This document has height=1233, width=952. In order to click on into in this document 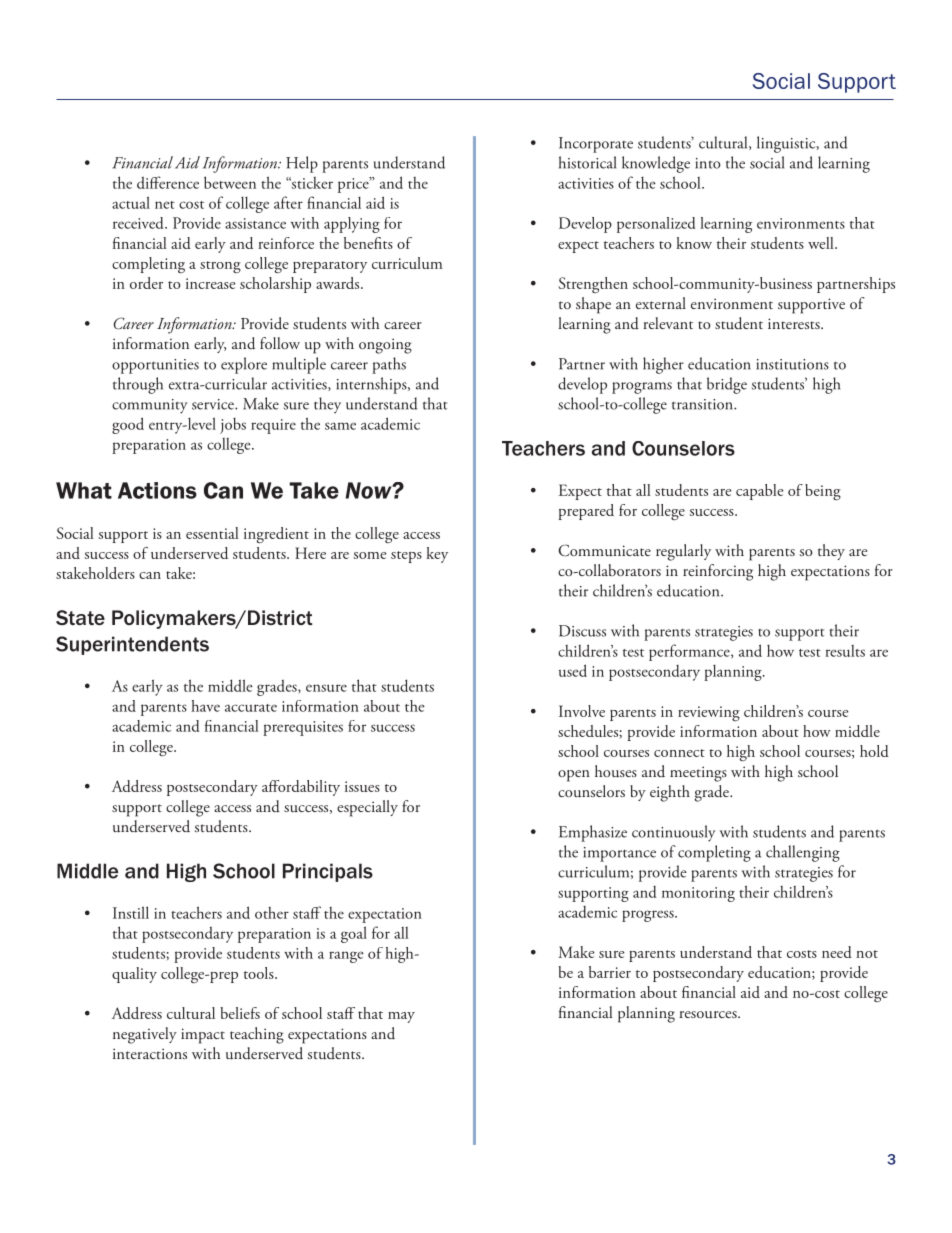, I will do `click(708, 163)`.
